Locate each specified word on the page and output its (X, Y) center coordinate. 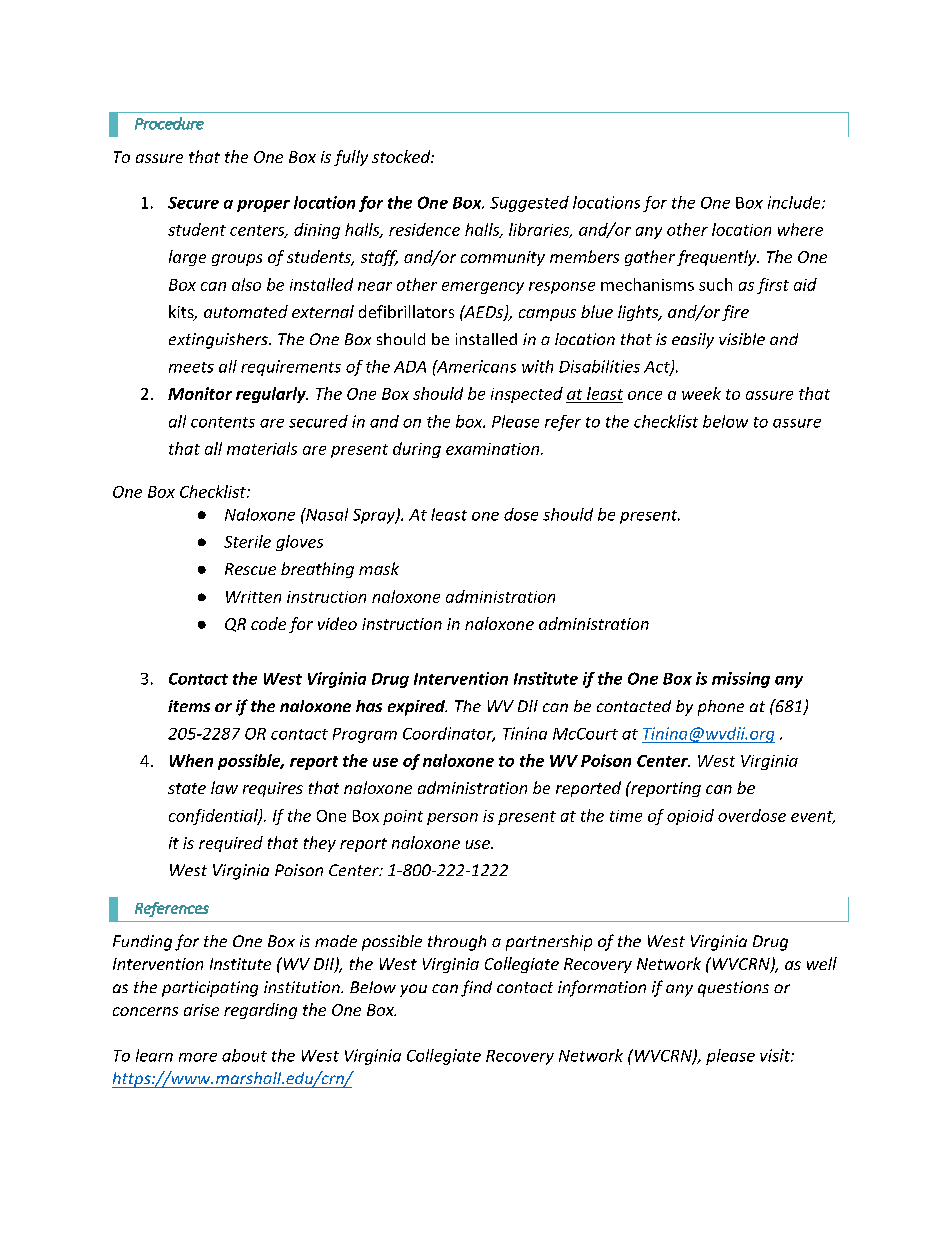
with (537, 366)
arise (201, 1010)
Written (253, 597)
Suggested (529, 204)
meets (191, 367)
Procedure (169, 123)
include (795, 202)
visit (776, 1055)
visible (742, 339)
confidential (214, 817)
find (476, 988)
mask (379, 568)
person (452, 819)
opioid (690, 817)
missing (741, 680)
